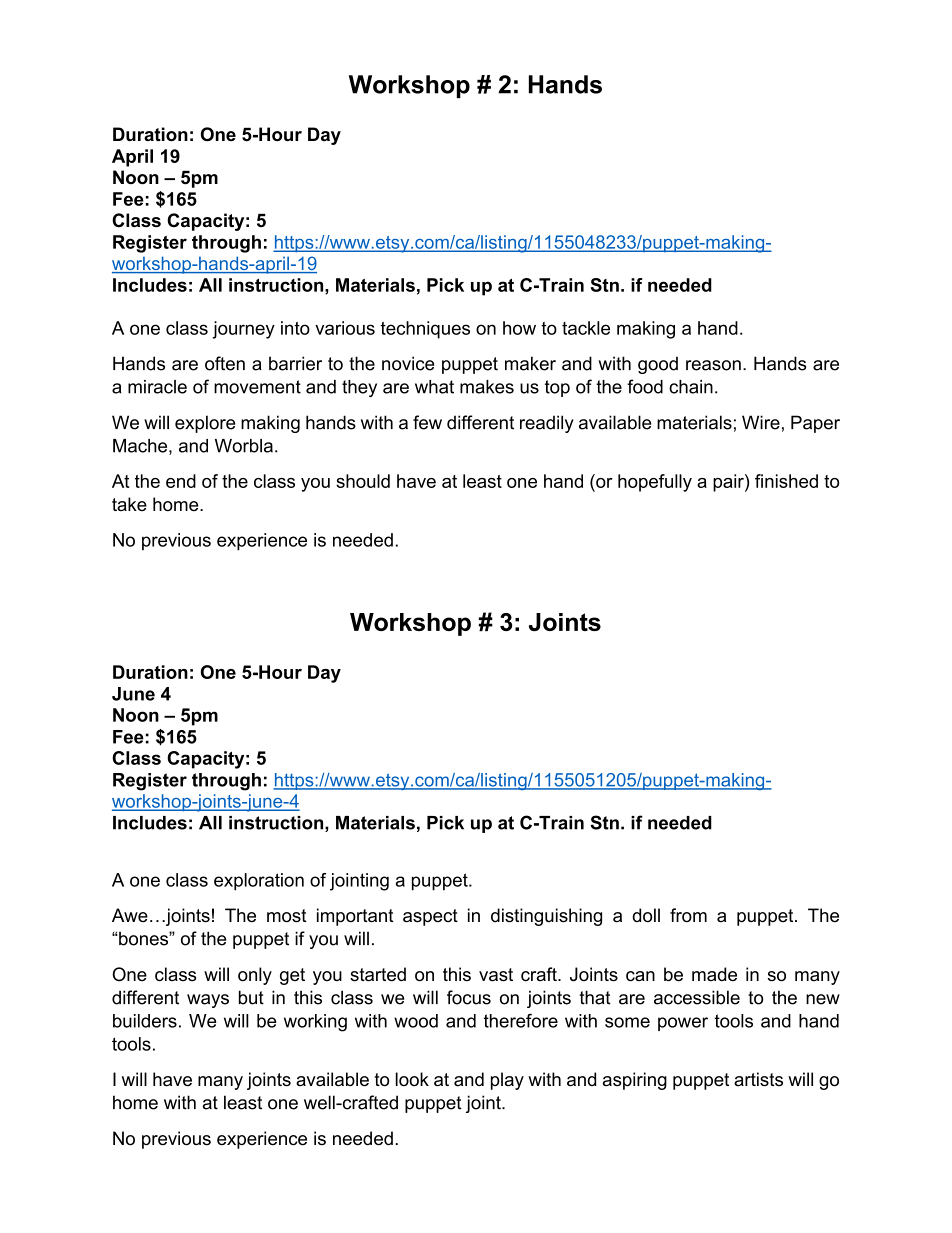  What do you see at coordinates (688, 915) in the document?
I see `from` at bounding box center [688, 915].
